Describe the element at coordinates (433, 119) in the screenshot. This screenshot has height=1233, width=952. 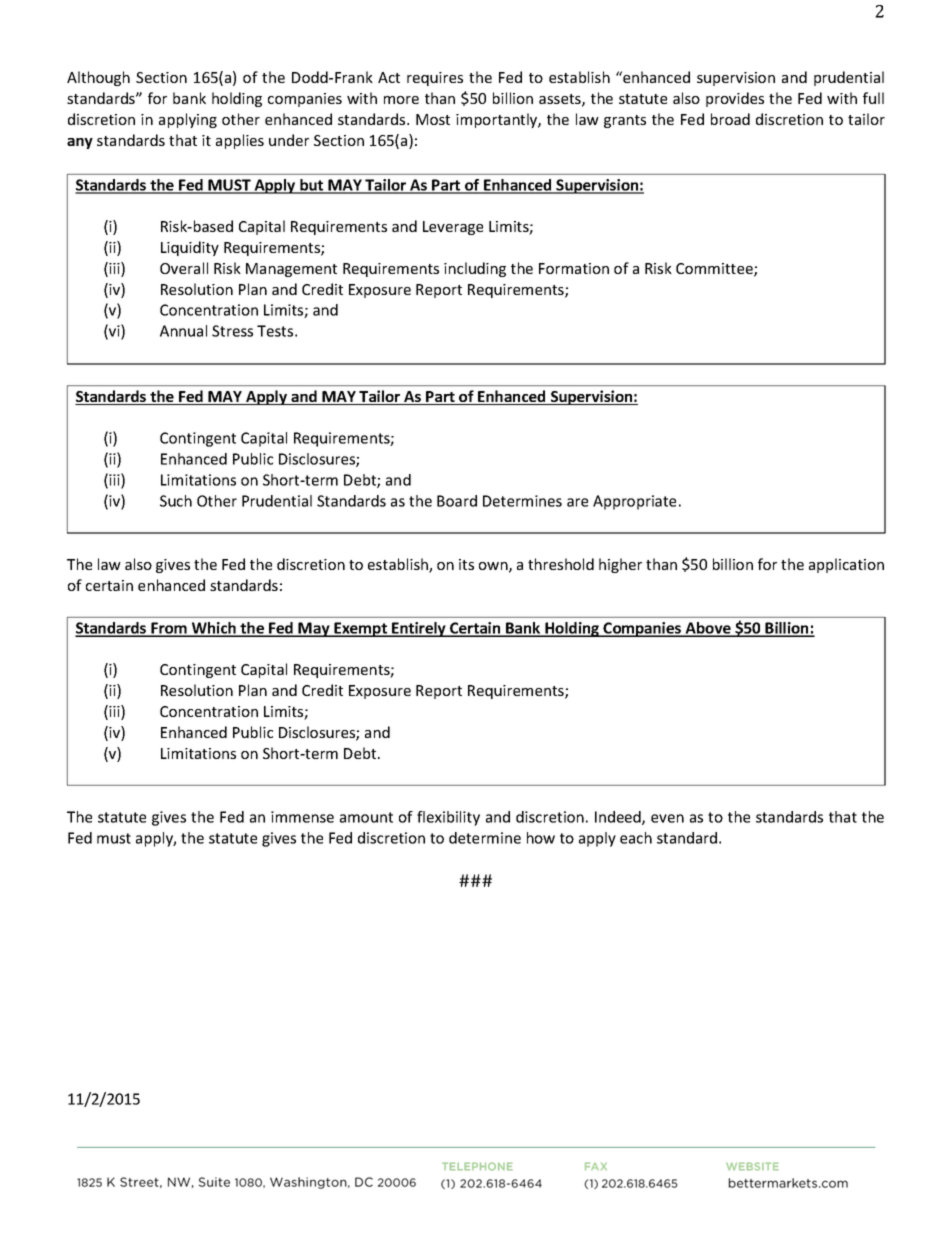
I see `Most` at that location.
